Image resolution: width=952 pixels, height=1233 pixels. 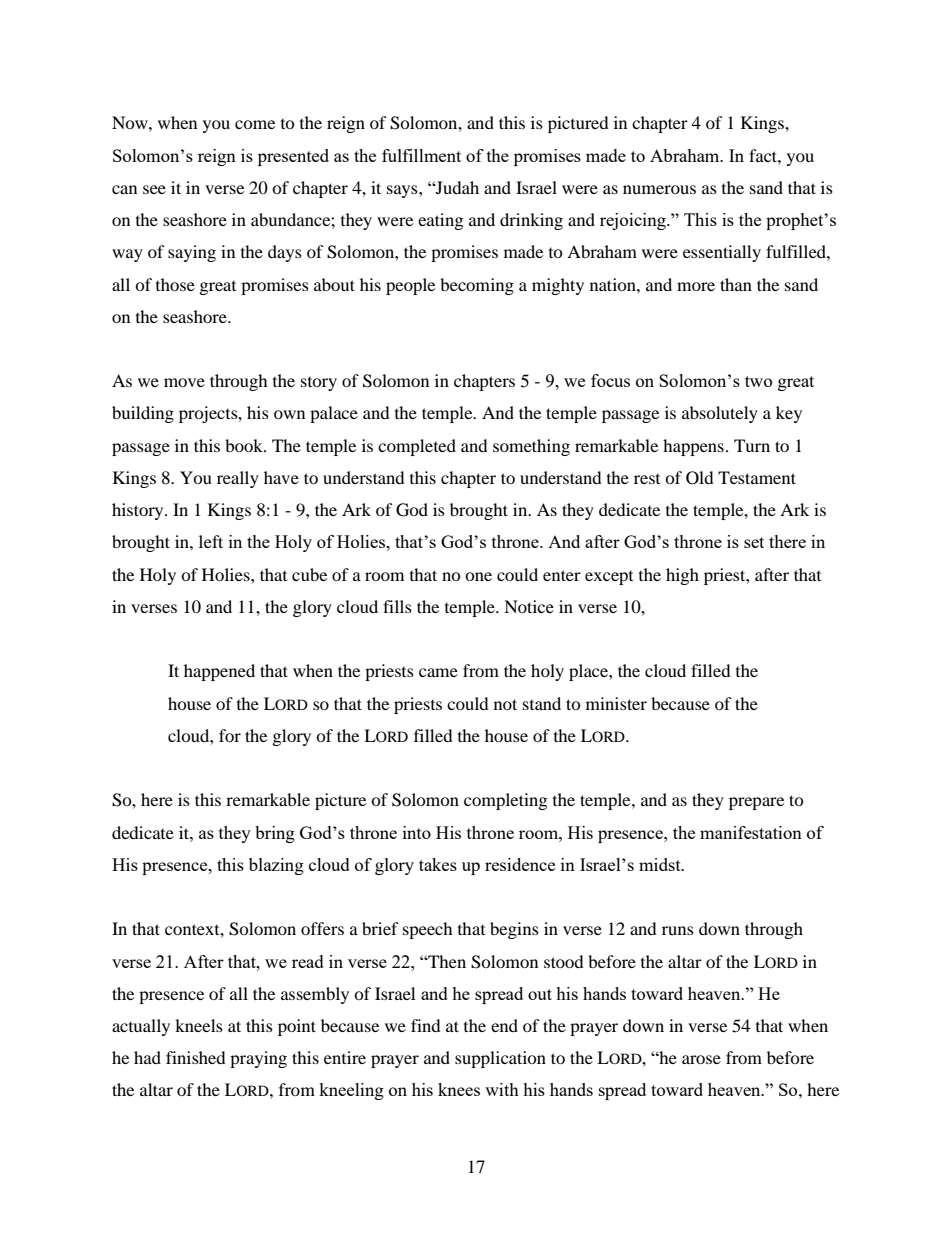 What do you see at coordinates (417, 832) in the page?
I see `into` at bounding box center [417, 832].
